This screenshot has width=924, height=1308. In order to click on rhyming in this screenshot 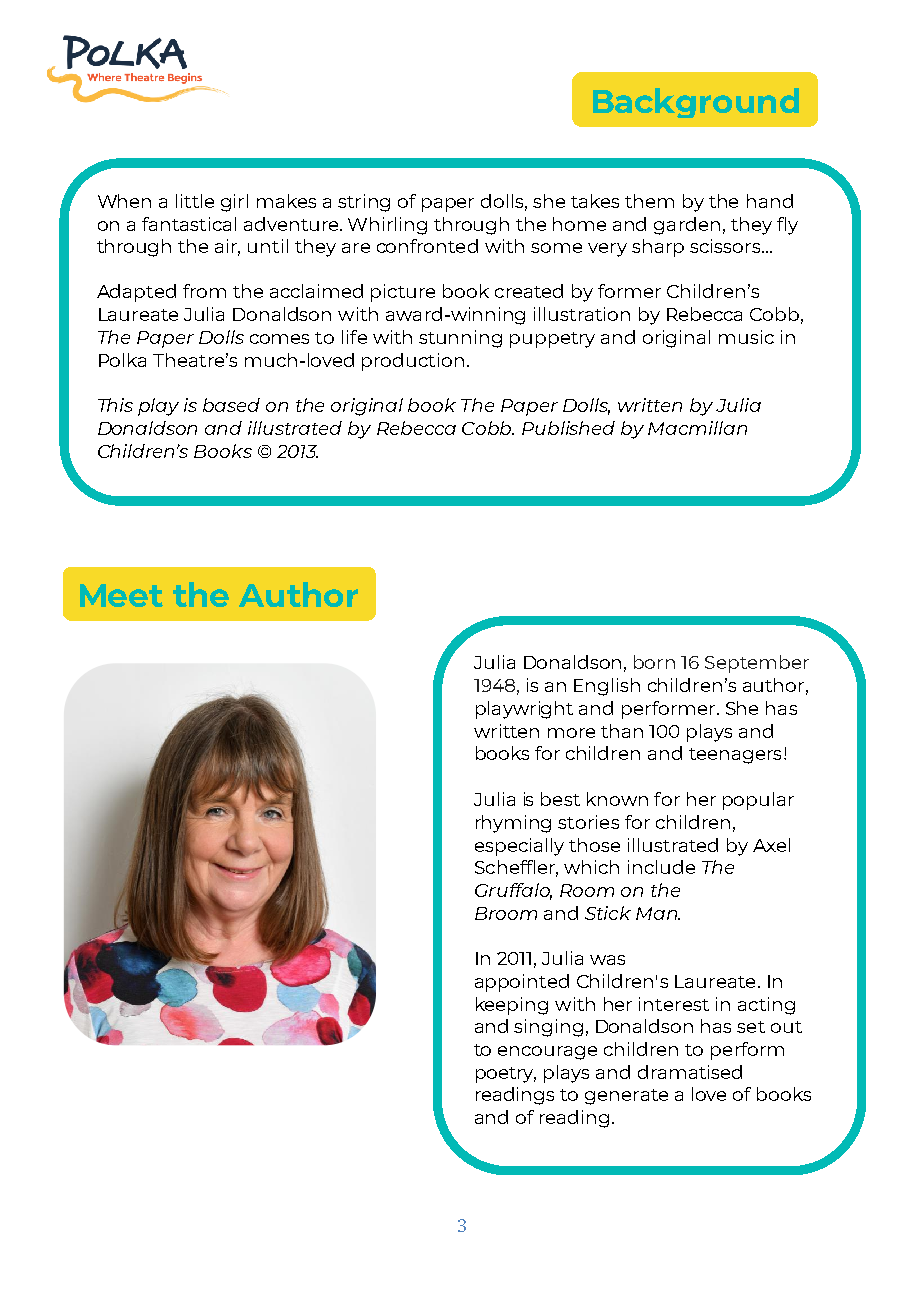, I will do `click(513, 824)`.
